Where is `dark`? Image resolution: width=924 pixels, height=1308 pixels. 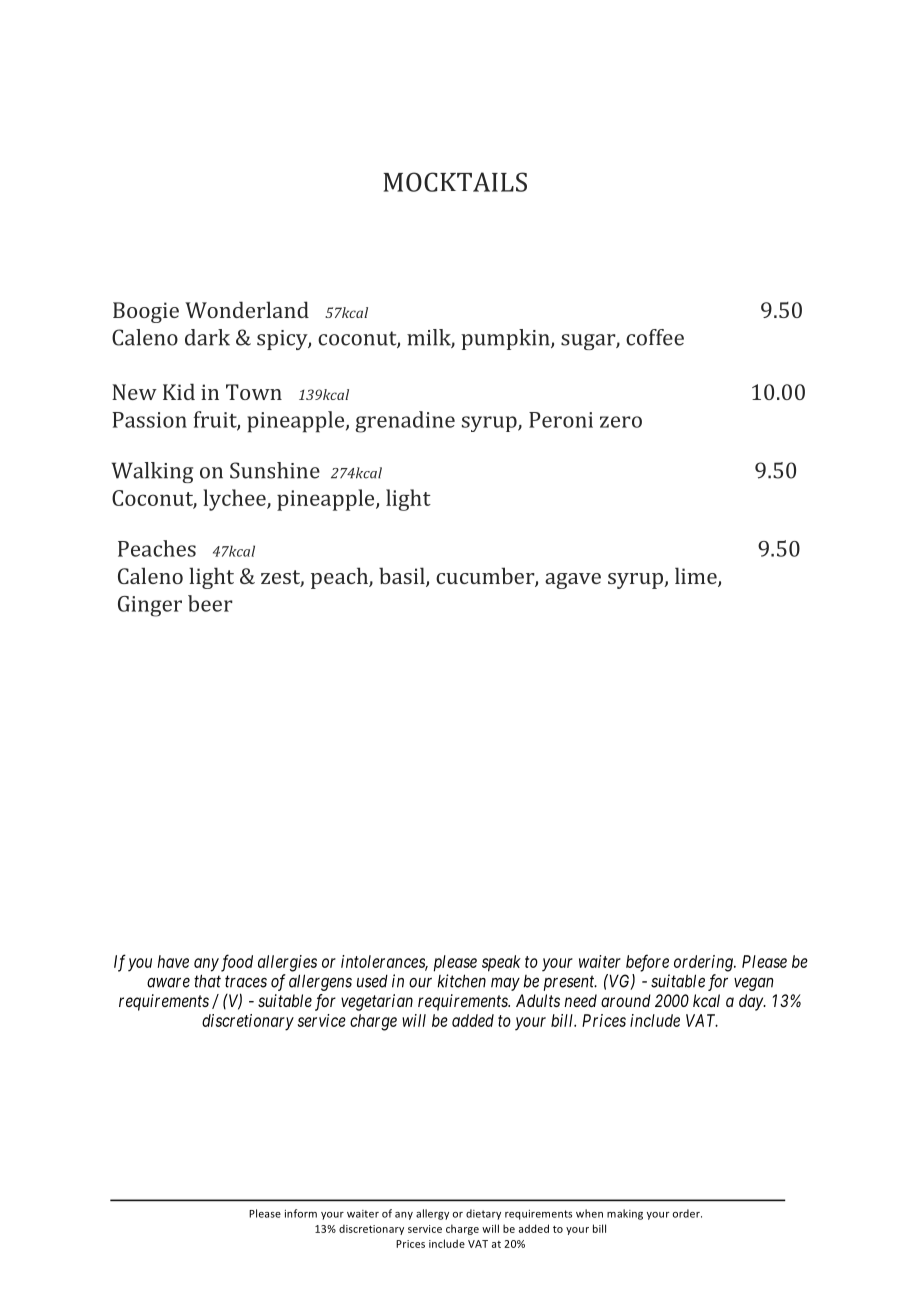
dark is located at coordinates (207, 337).
